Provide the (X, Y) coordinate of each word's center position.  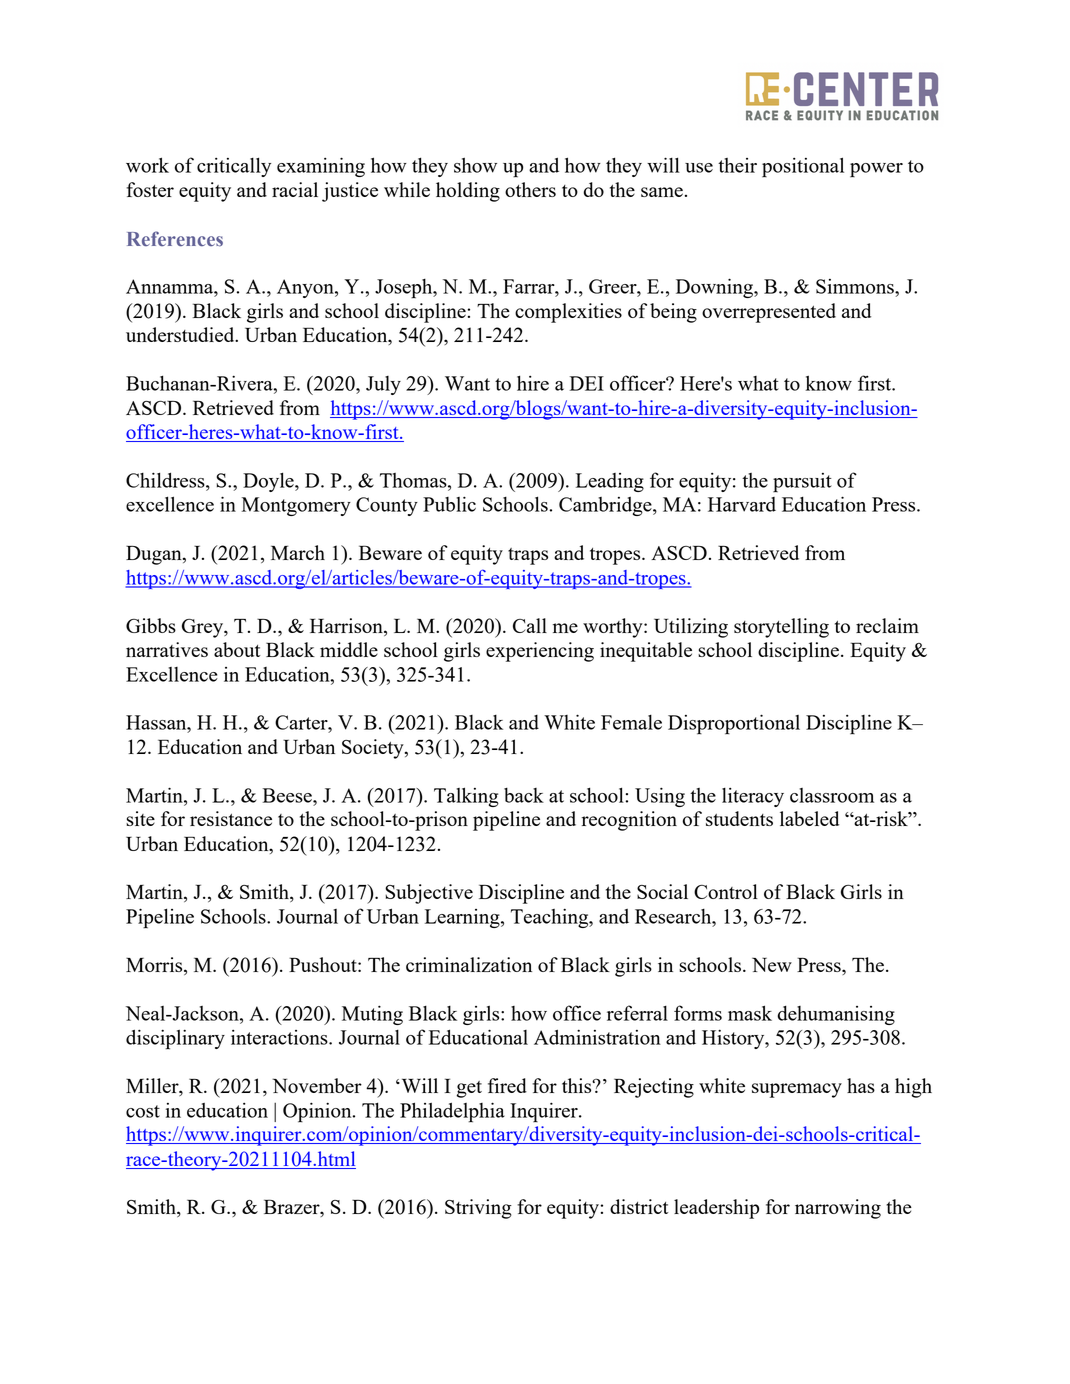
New (772, 964)
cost (143, 1111)
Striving (478, 1209)
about (237, 649)
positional (803, 167)
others (530, 189)
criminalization (469, 964)
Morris (155, 966)
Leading (610, 482)
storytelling (781, 628)
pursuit (802, 482)
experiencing (540, 652)
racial (295, 189)
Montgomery (296, 506)
